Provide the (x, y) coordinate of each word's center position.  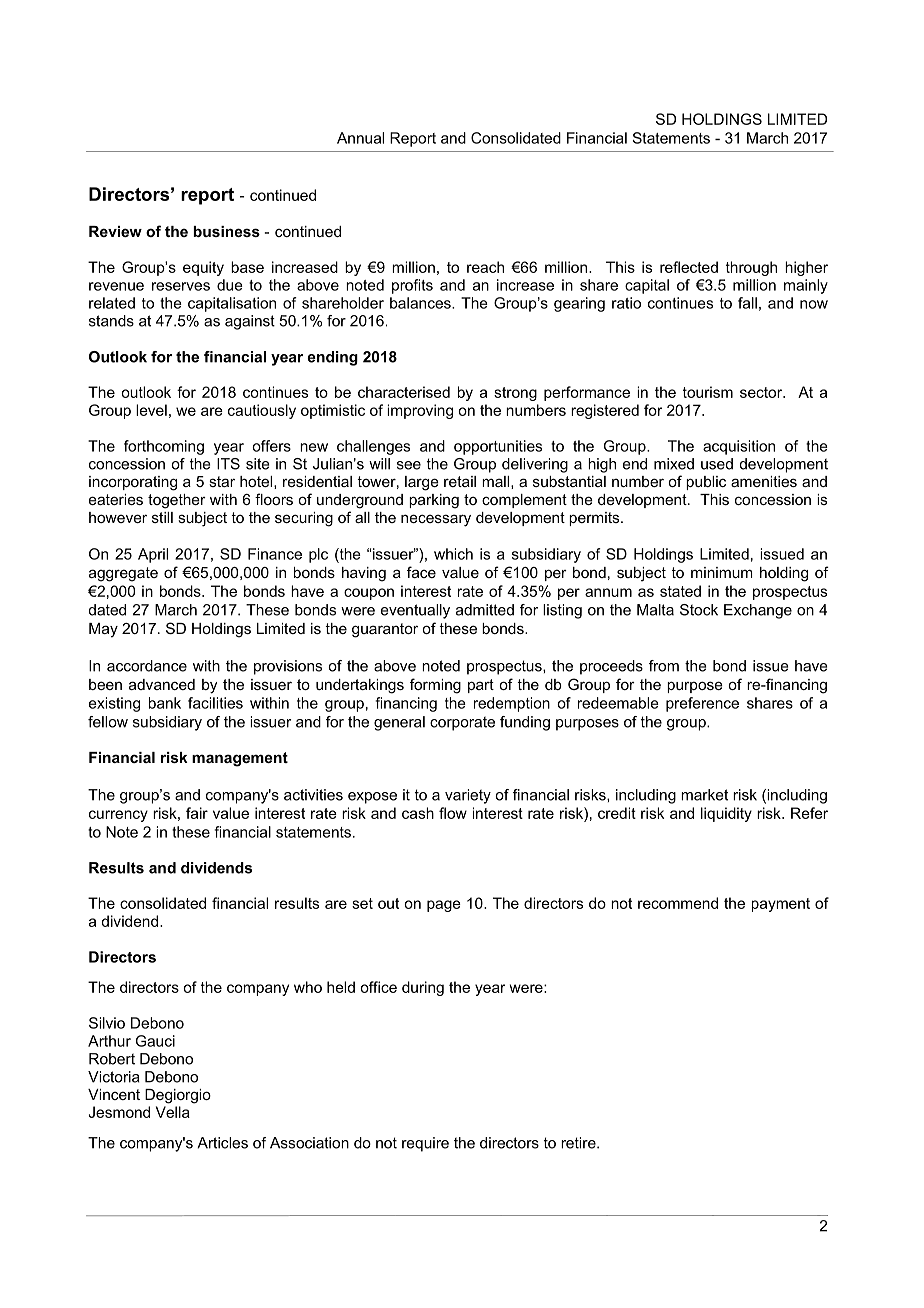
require (425, 1144)
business (226, 231)
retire (579, 1143)
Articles (222, 1143)
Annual (360, 138)
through (751, 268)
